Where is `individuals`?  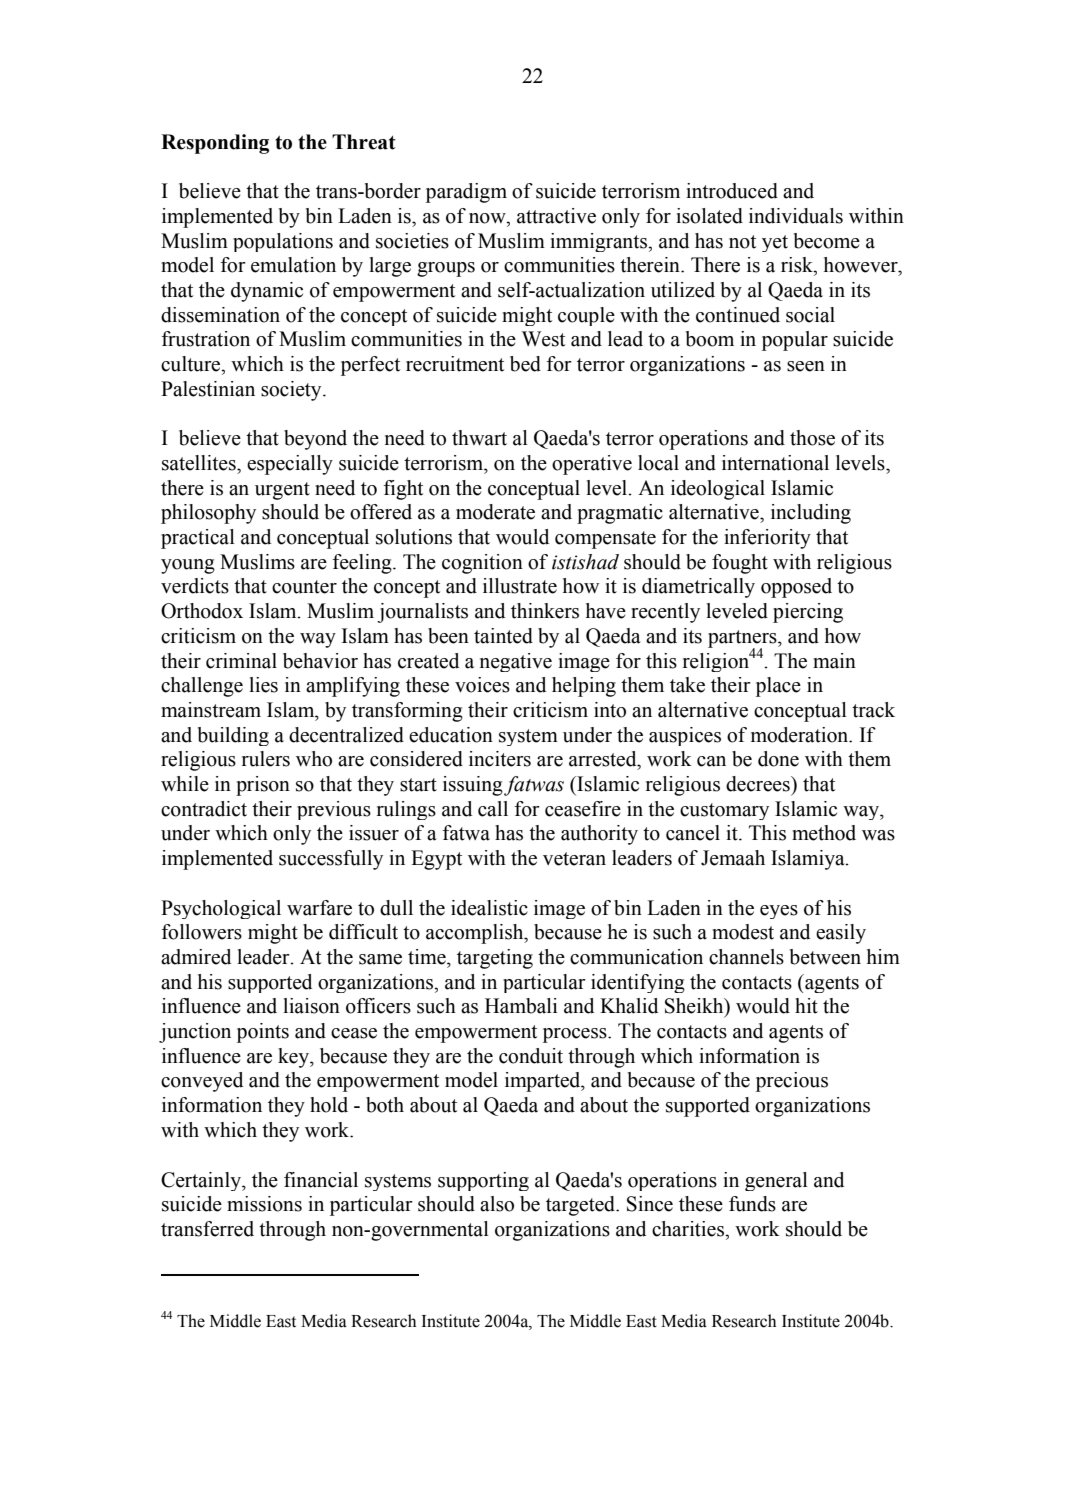 individuals is located at coordinates (796, 216).
